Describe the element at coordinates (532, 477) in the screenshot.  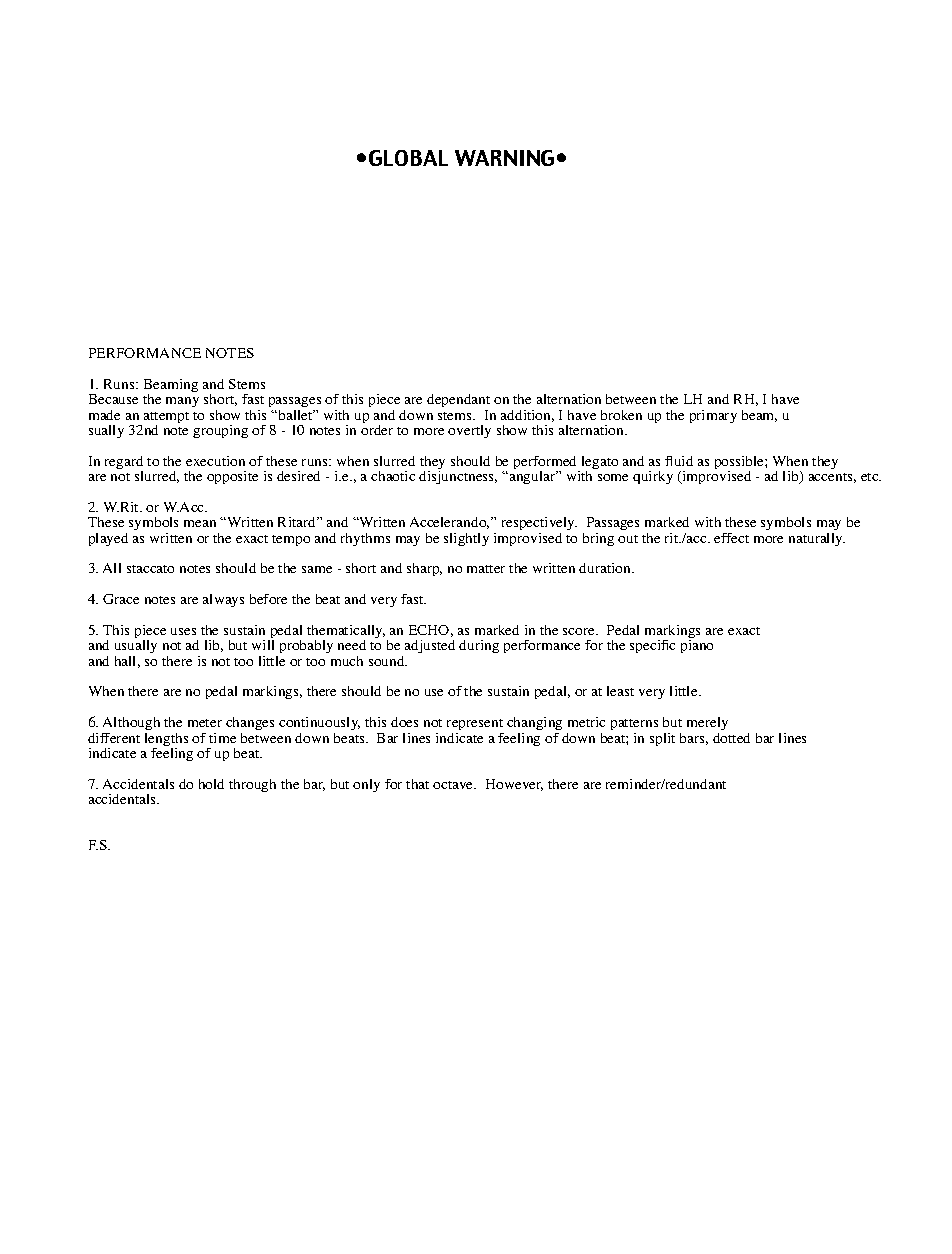
I see `angular` at that location.
